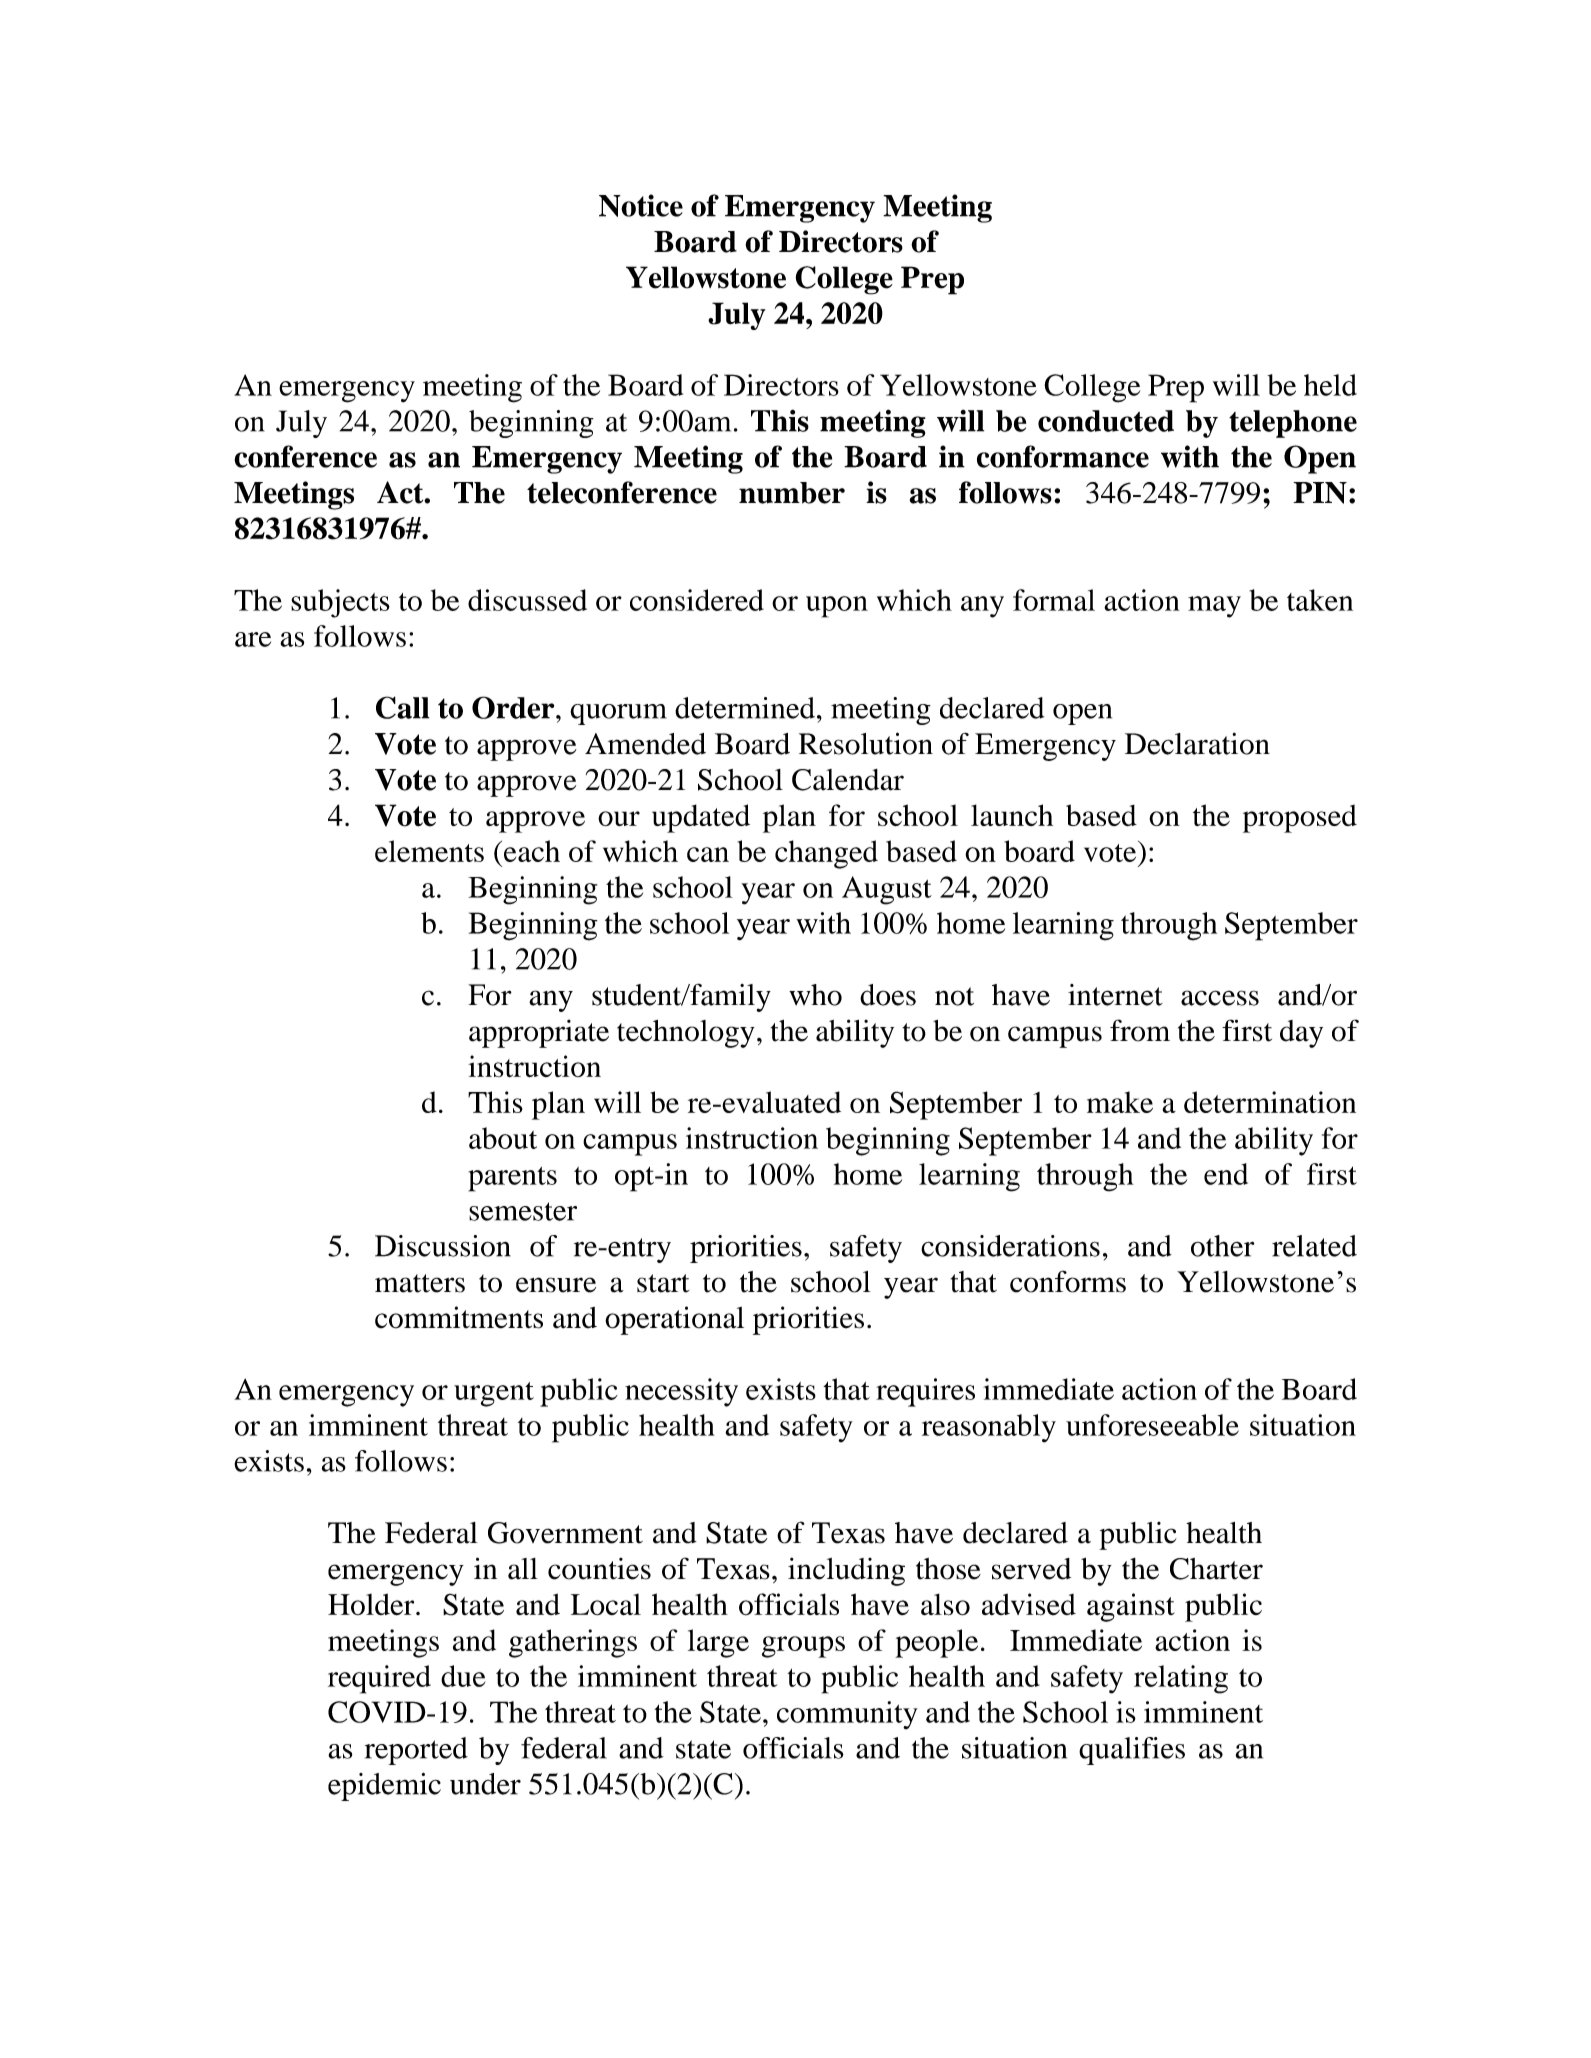 Image resolution: width=1591 pixels, height=2058 pixels. What do you see at coordinates (792, 493) in the page?
I see `number` at bounding box center [792, 493].
